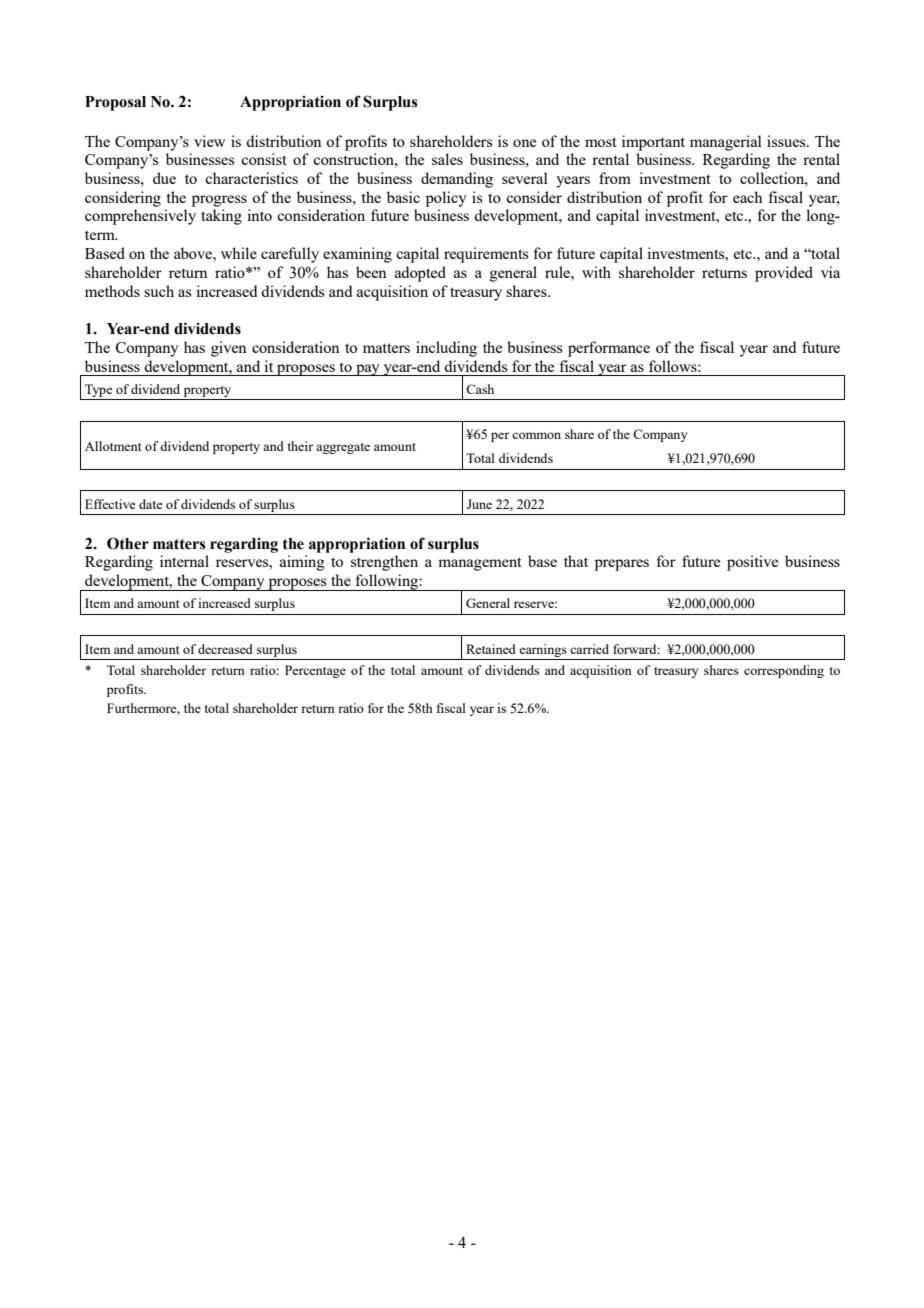  I want to click on managerial, so click(726, 143).
